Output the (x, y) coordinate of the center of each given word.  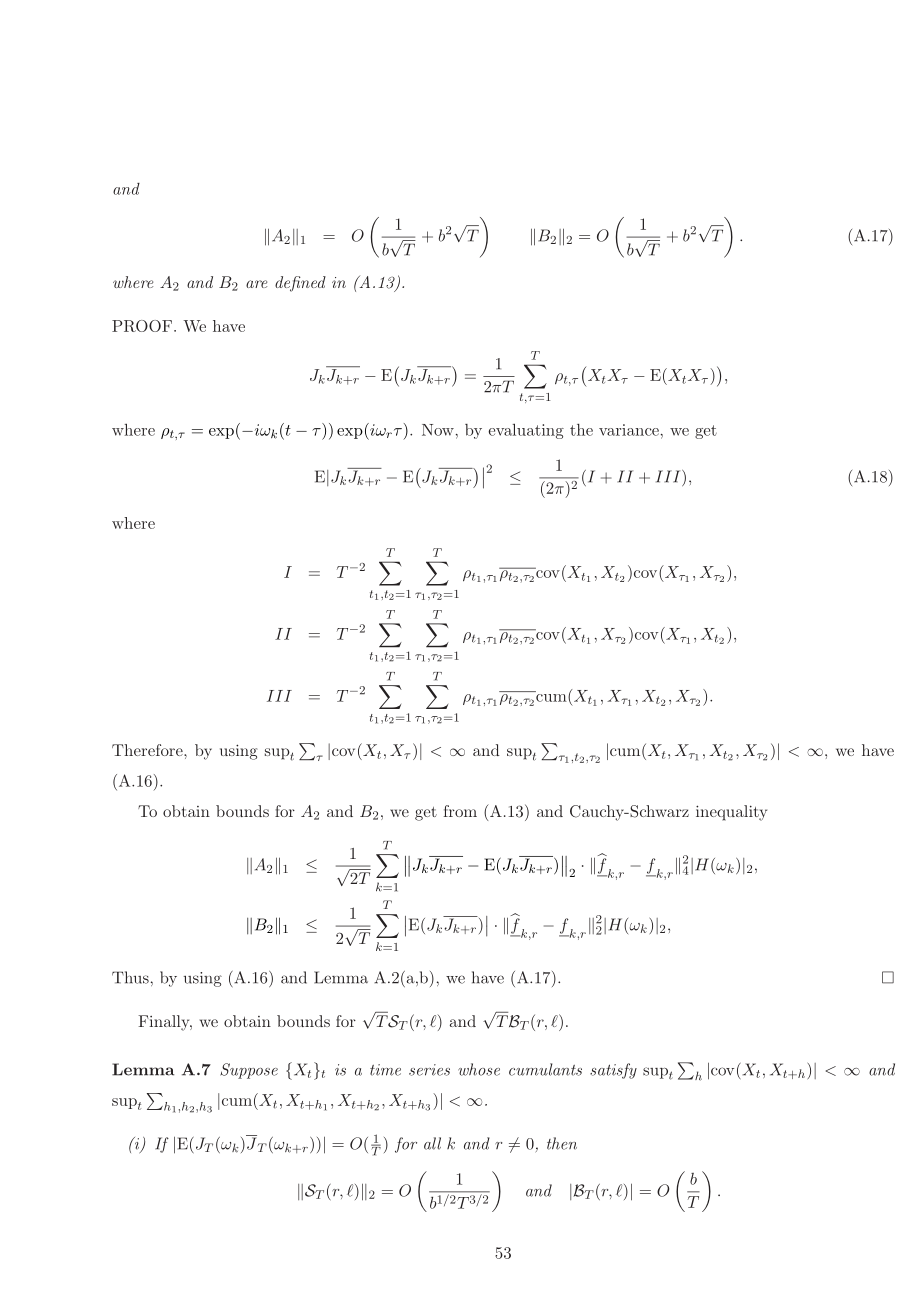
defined (300, 284)
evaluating (526, 431)
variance (629, 430)
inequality (731, 813)
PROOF (143, 326)
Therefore (148, 750)
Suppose (249, 1071)
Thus (130, 977)
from (460, 811)
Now (438, 430)
